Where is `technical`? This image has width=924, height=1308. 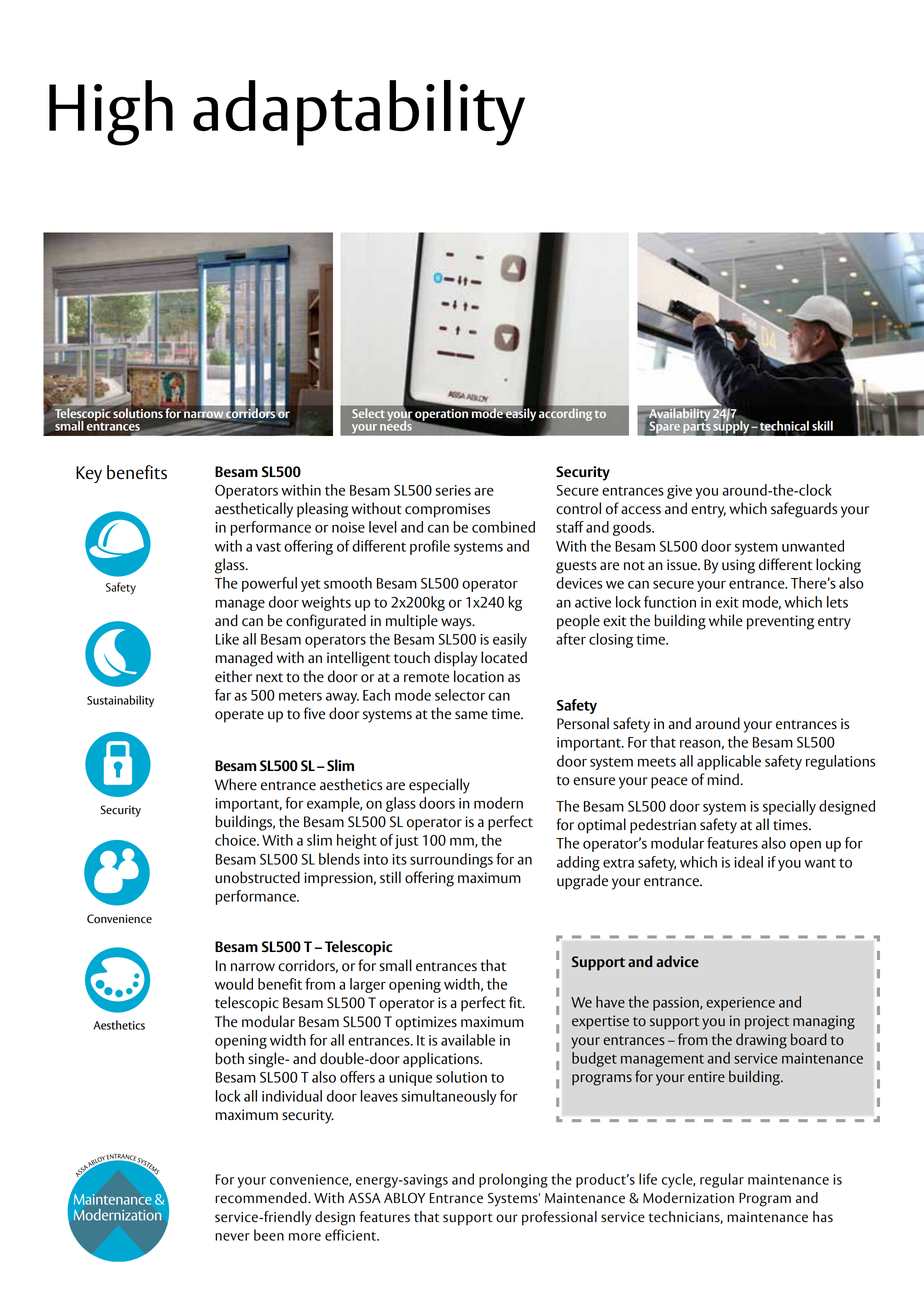 technical is located at coordinates (784, 427).
